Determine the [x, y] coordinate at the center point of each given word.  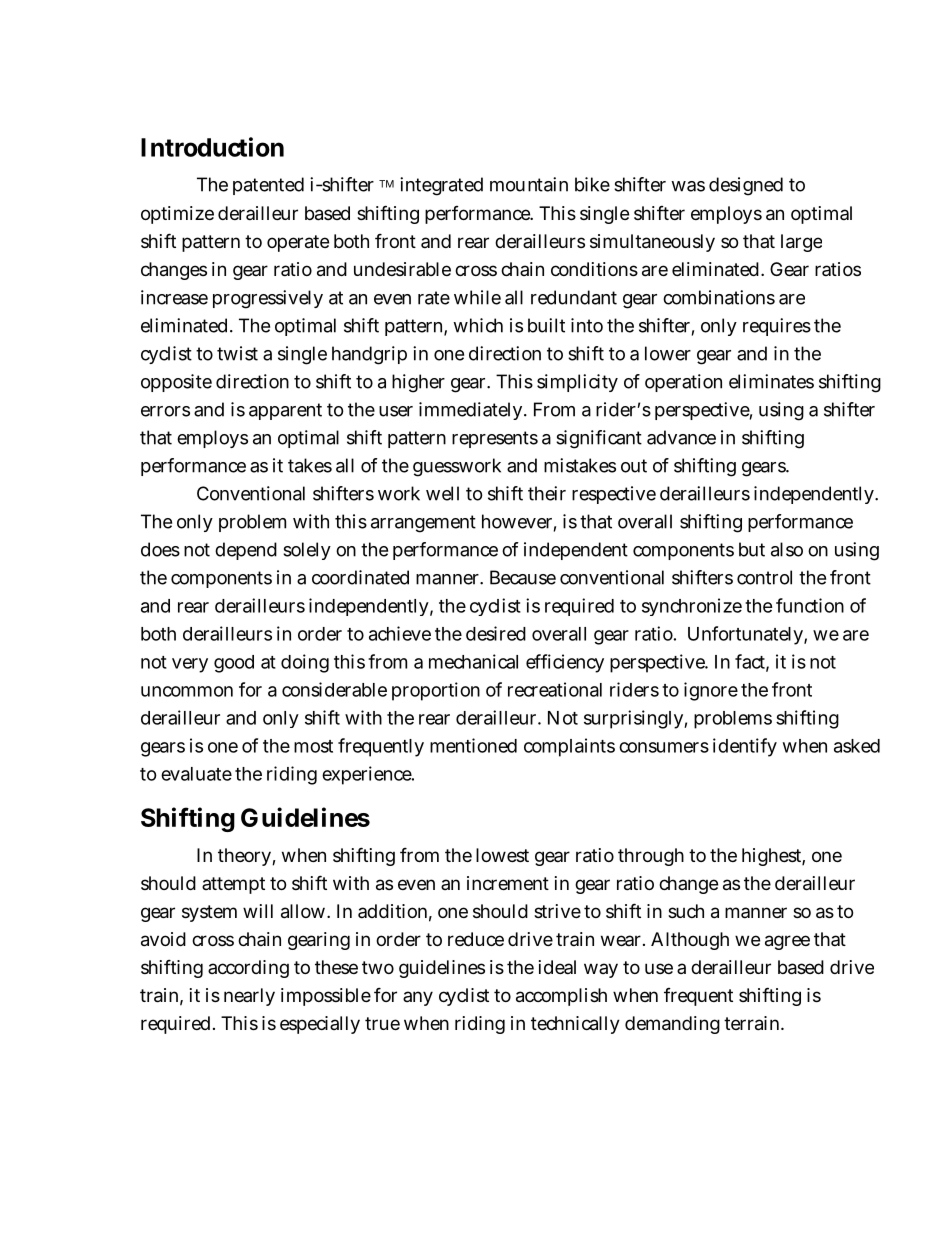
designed [746, 186]
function [810, 605]
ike [597, 184]
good [234, 664]
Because [523, 577]
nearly [249, 997]
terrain [753, 1023]
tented [278, 184]
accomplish [561, 997]
